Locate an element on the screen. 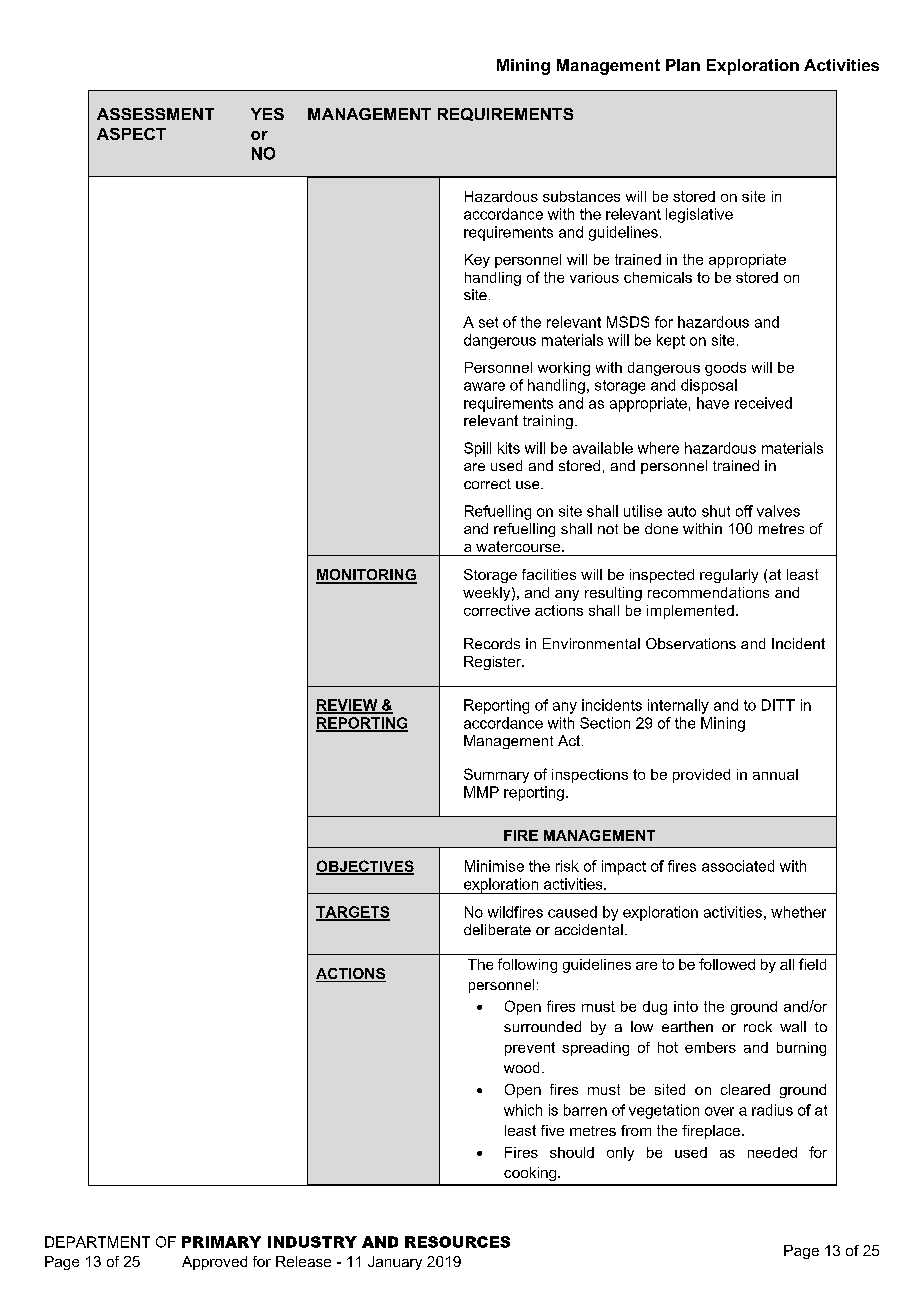 Image resolution: width=924 pixels, height=1308 pixels. Spill is located at coordinates (477, 449).
